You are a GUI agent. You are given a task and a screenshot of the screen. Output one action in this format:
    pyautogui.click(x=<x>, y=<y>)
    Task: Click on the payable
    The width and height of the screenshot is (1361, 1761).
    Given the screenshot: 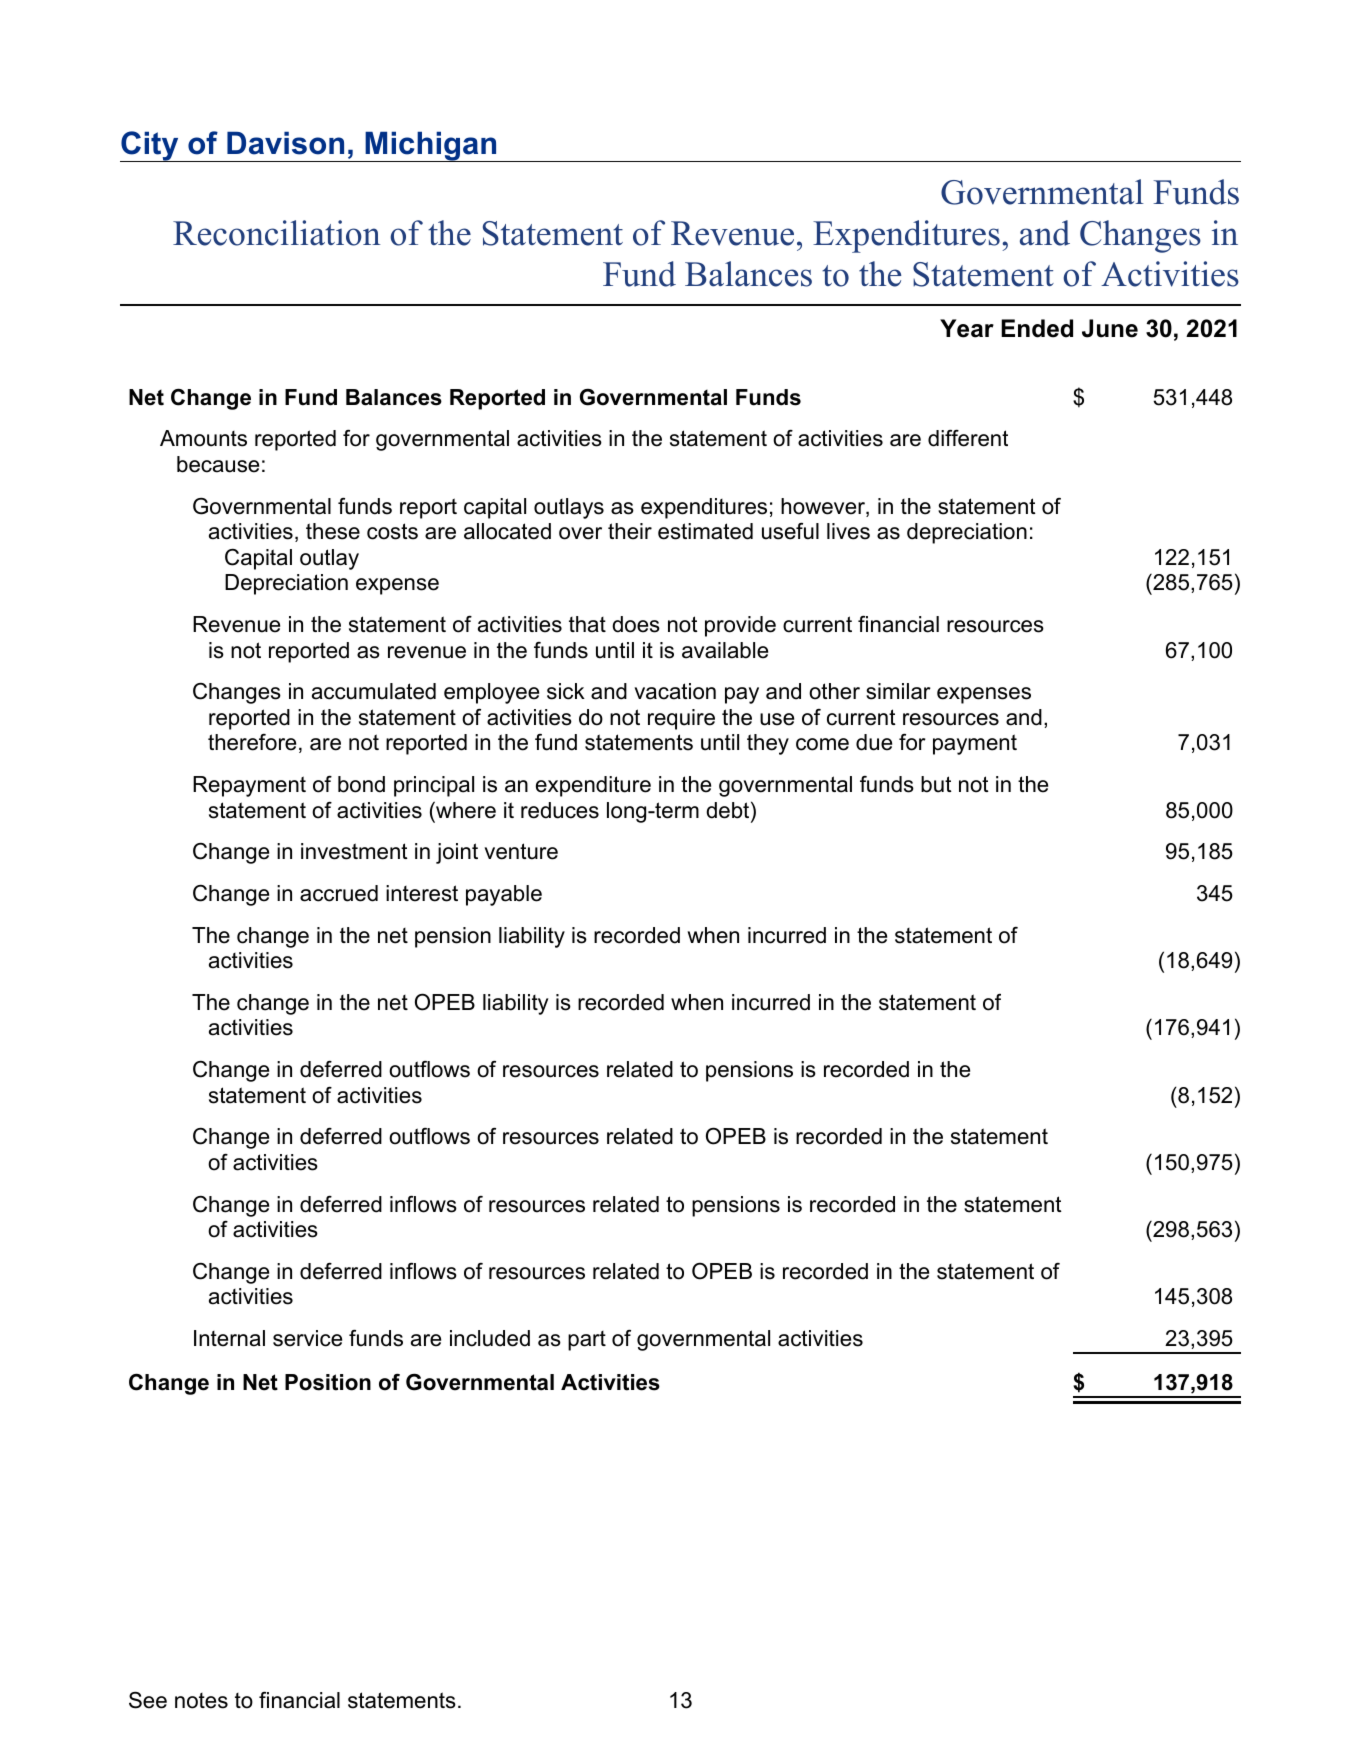 What is the action you would take?
    pyautogui.click(x=504, y=895)
